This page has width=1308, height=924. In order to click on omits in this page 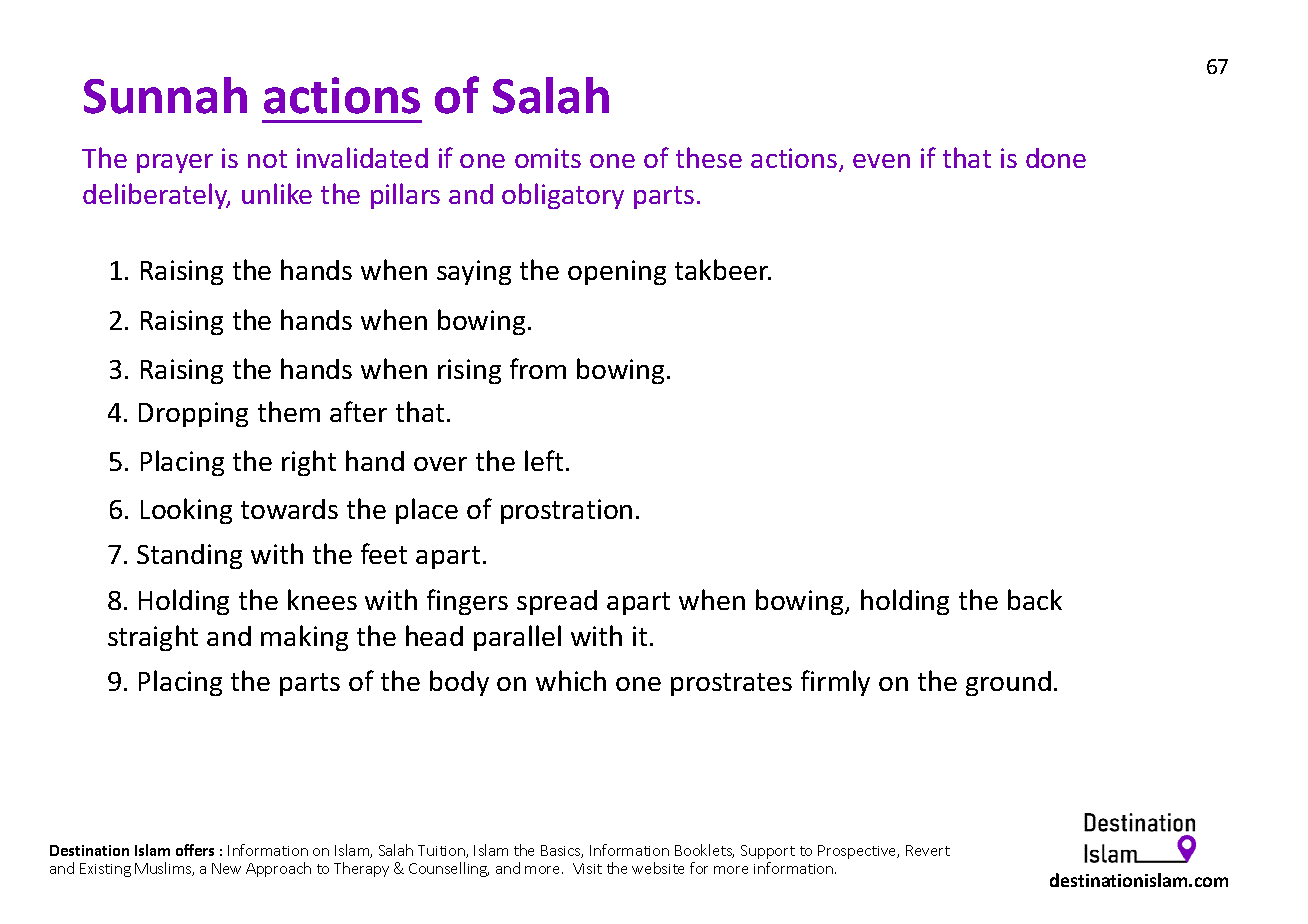, I will do `click(548, 158)`.
